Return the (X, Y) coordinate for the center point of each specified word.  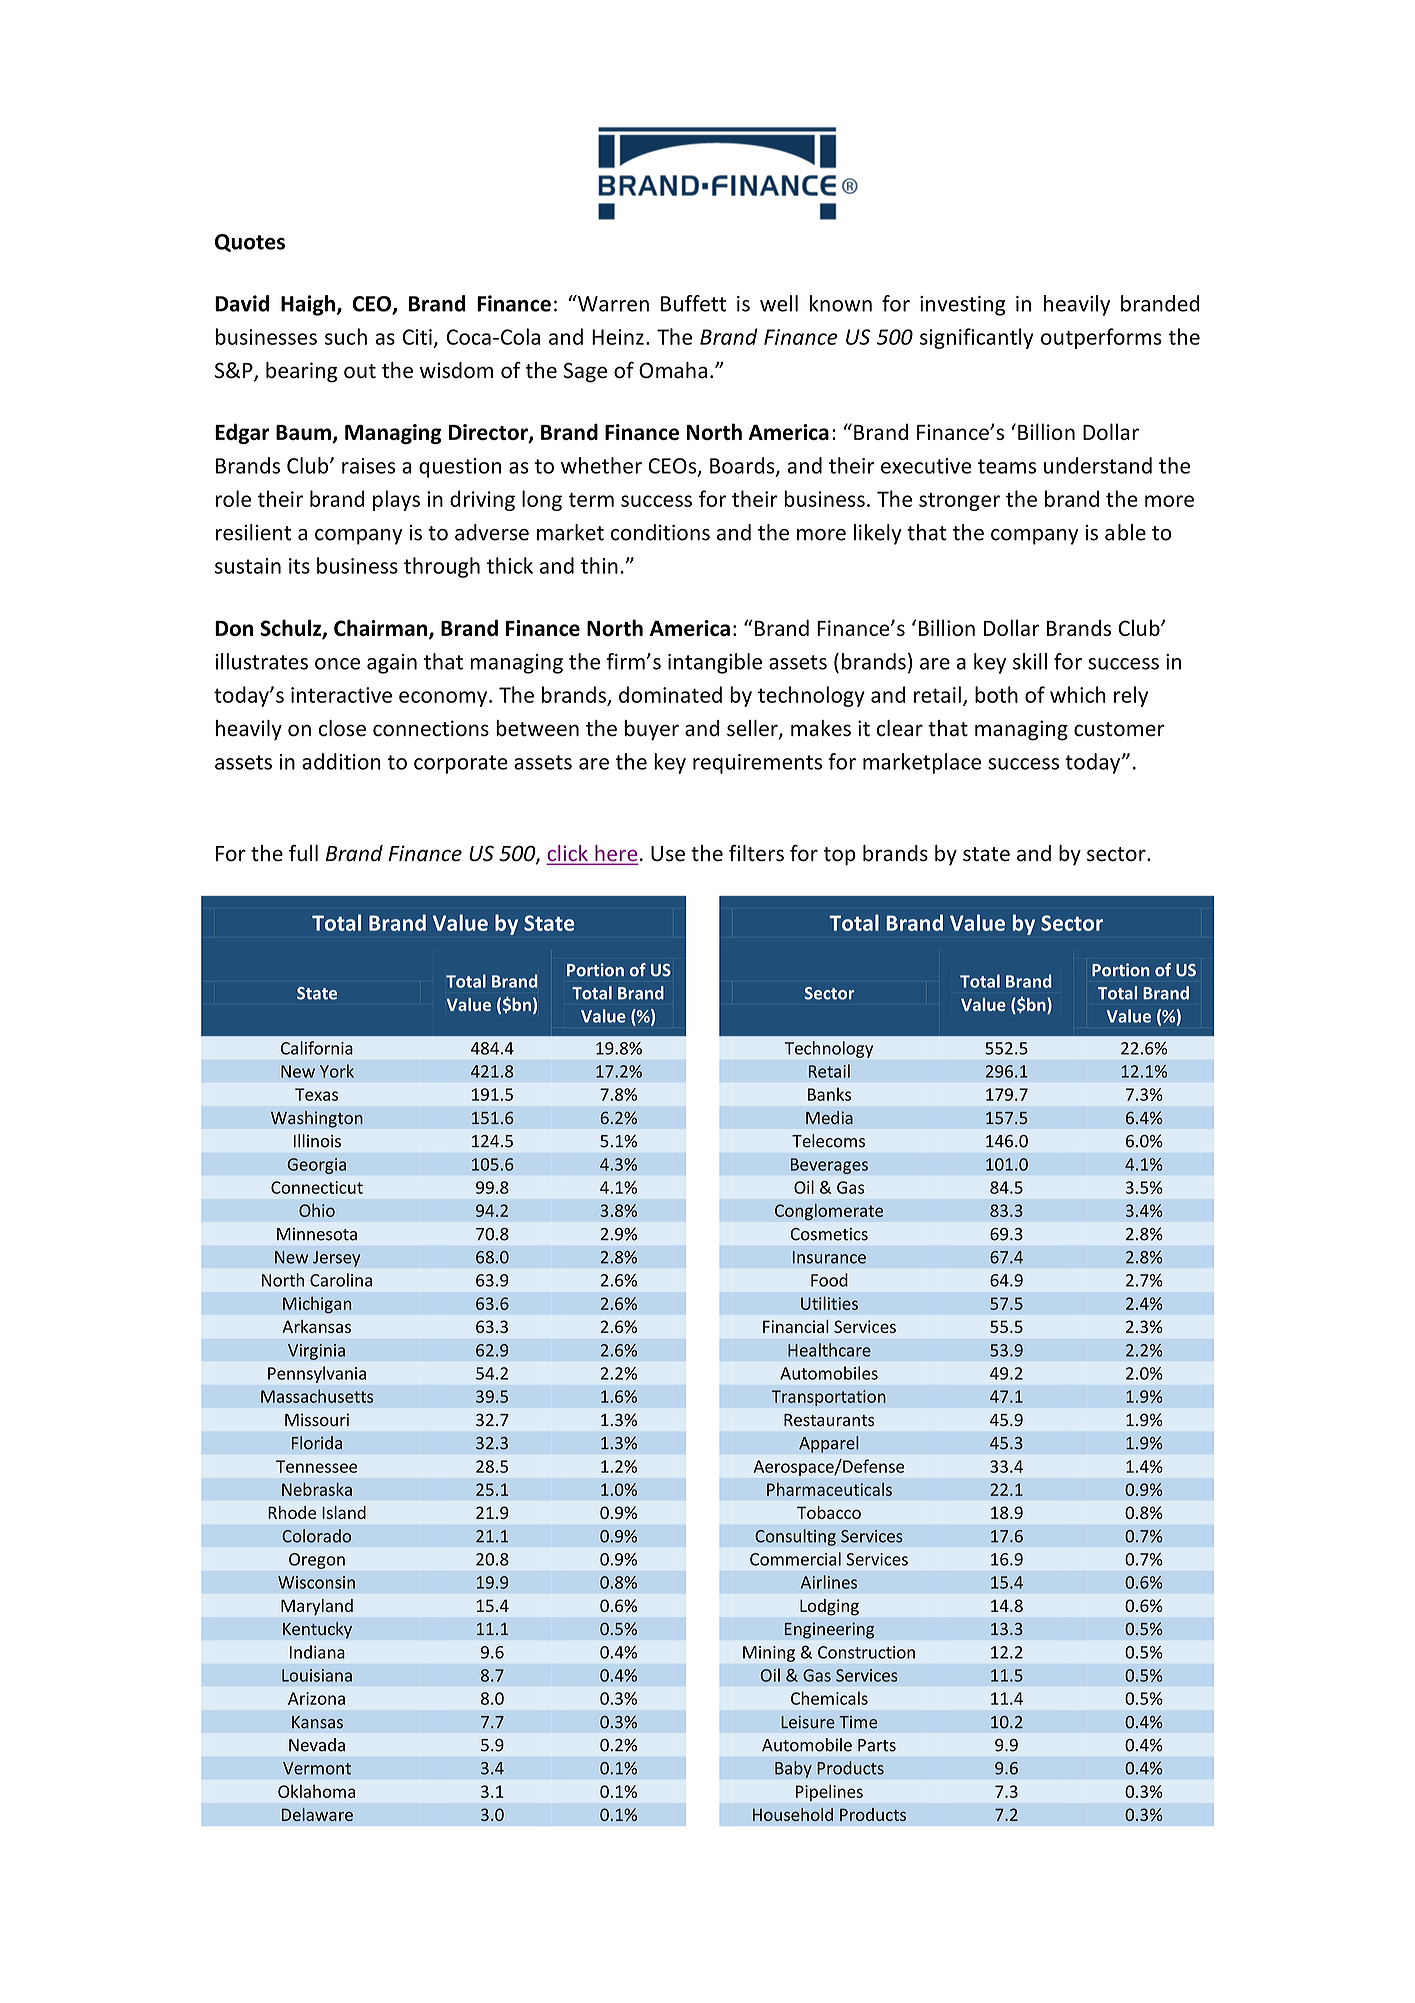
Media (829, 1117)
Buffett (693, 303)
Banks (829, 1094)
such (346, 336)
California (317, 1048)
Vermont (317, 1768)
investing (962, 306)
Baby (793, 1769)
